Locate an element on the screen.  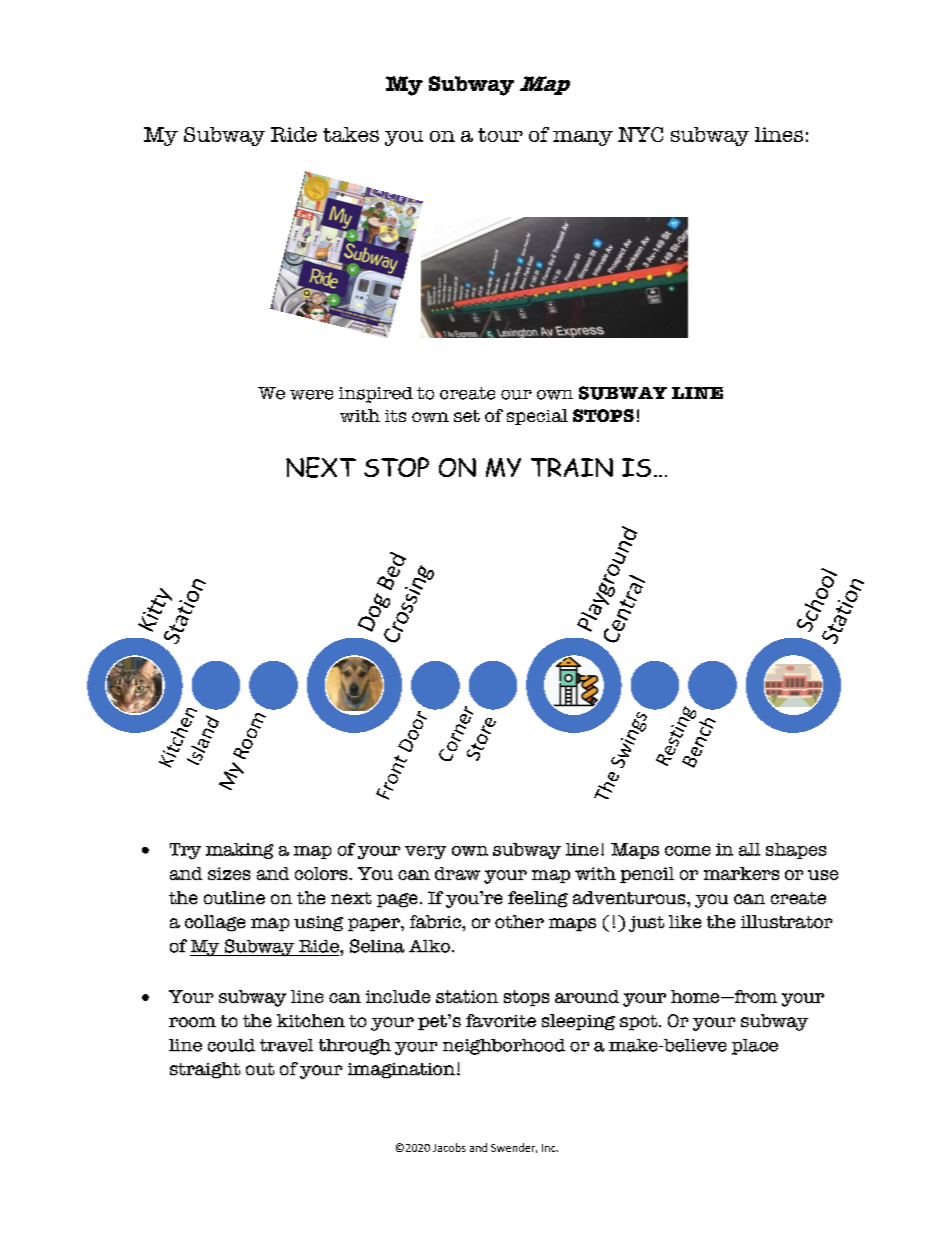
tour is located at coordinates (500, 135).
